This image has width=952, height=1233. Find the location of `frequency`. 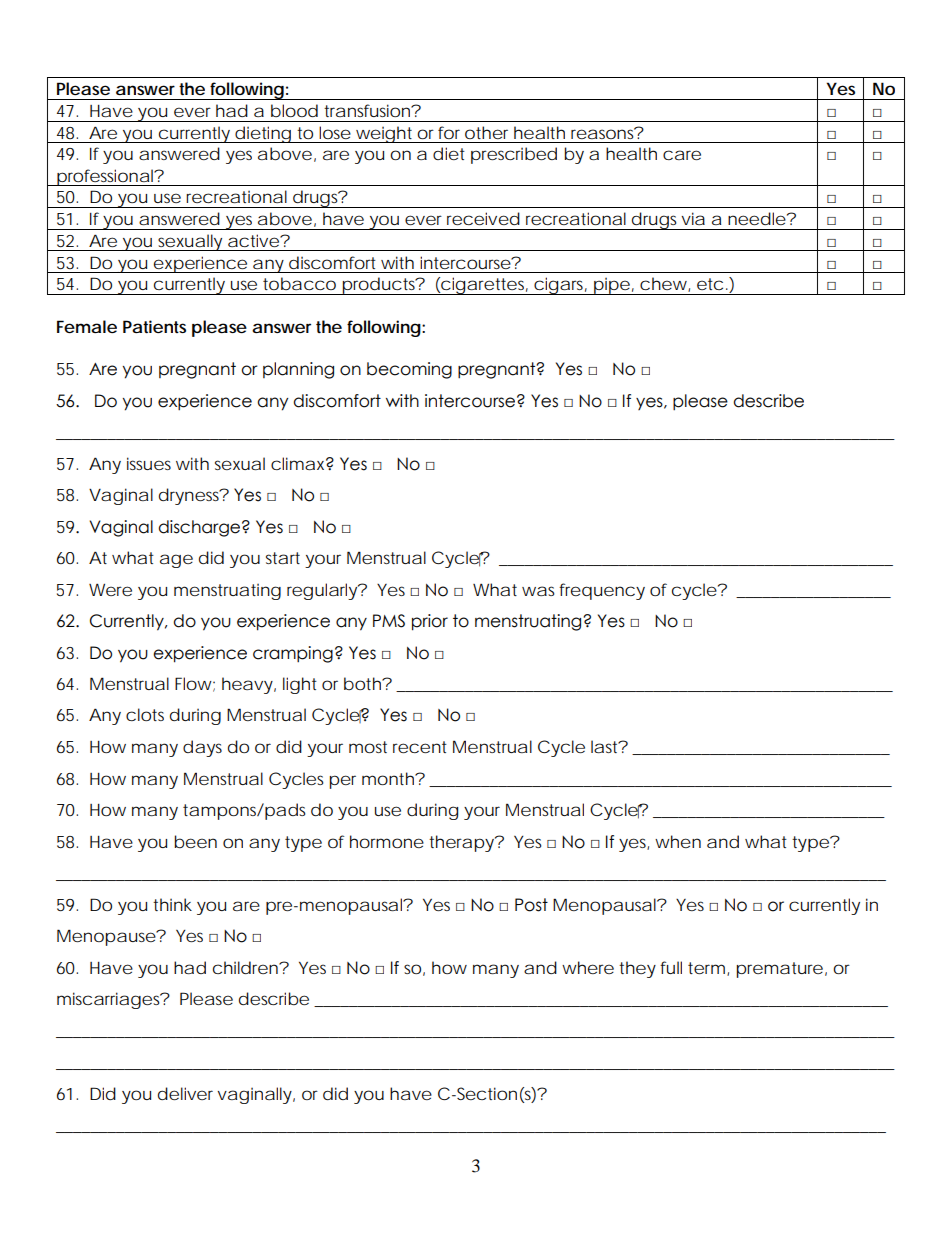

frequency is located at coordinates (602, 591).
